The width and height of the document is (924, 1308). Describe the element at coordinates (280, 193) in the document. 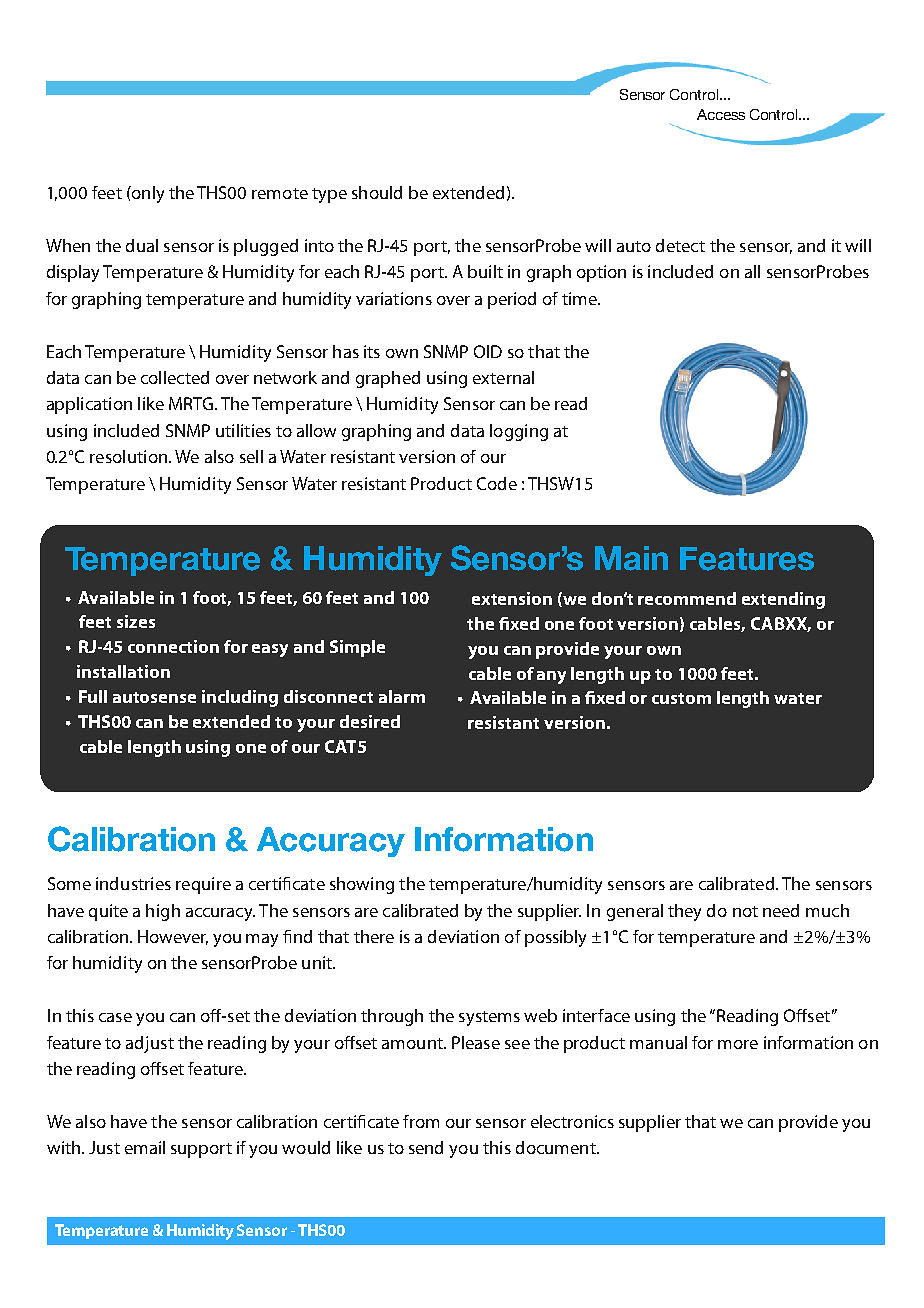

I see `remote` at that location.
